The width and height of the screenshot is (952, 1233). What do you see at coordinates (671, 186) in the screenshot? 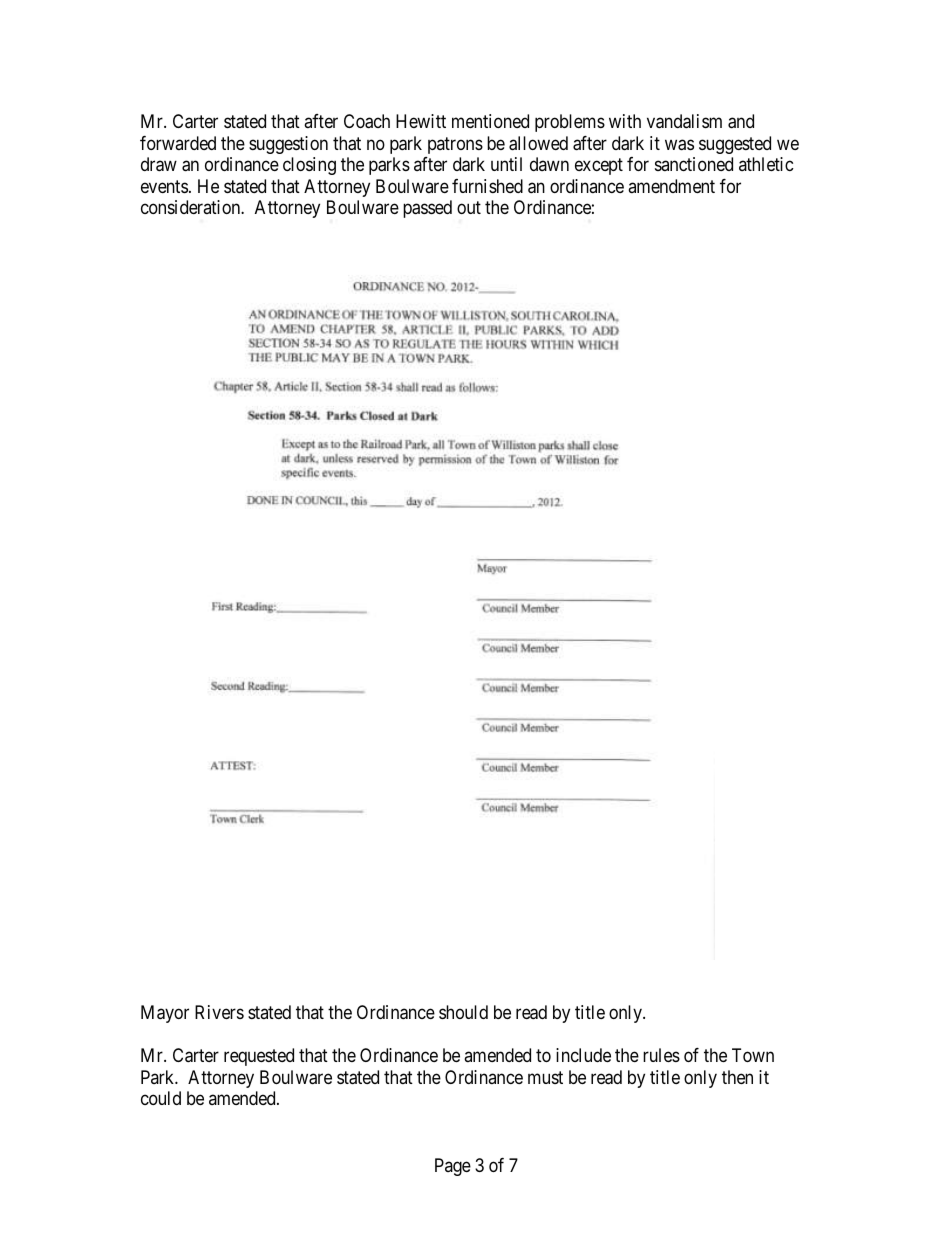
I see `amendment` at bounding box center [671, 186].
